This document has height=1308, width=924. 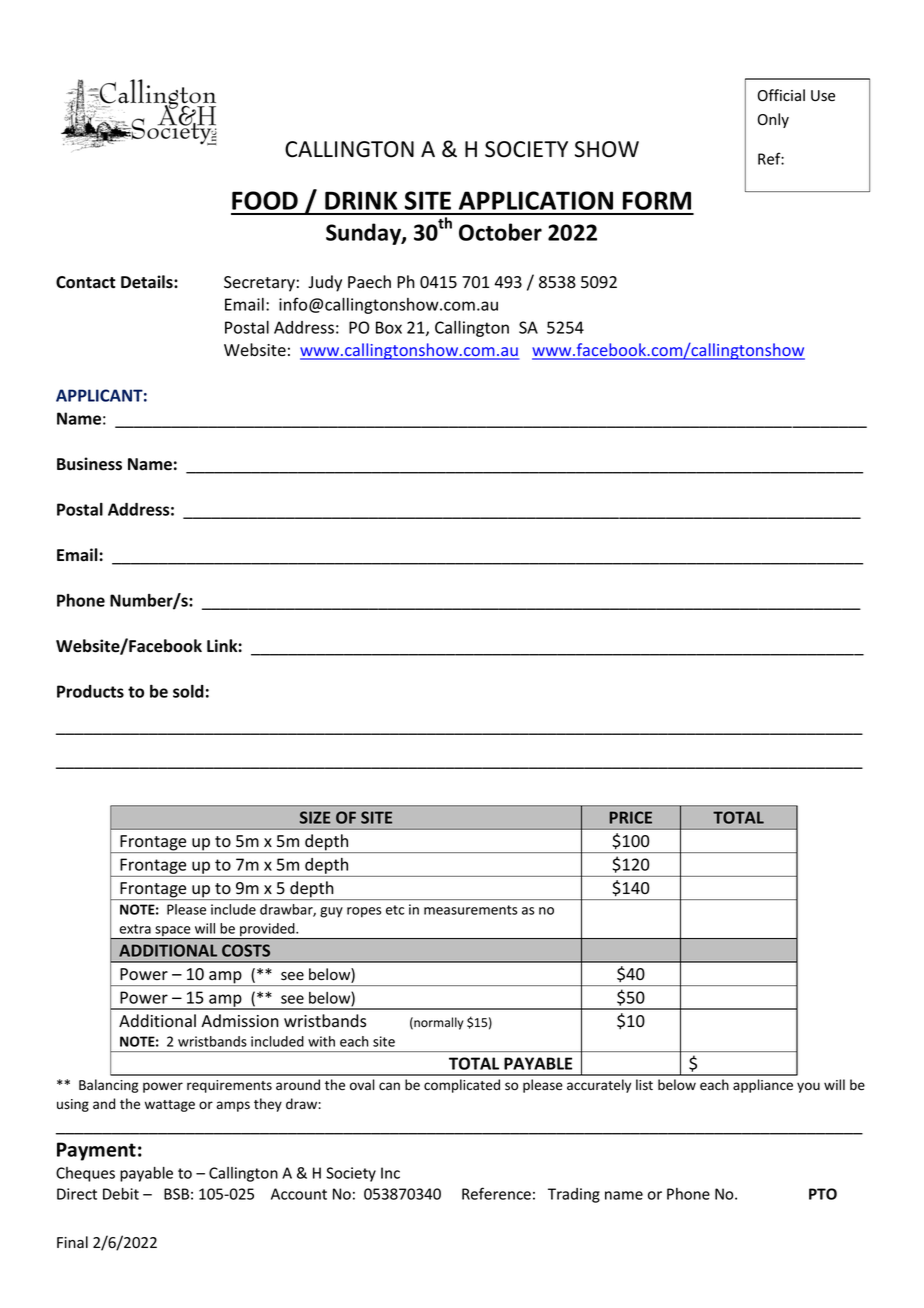 What do you see at coordinates (630, 817) in the document?
I see `PRICE` at bounding box center [630, 817].
